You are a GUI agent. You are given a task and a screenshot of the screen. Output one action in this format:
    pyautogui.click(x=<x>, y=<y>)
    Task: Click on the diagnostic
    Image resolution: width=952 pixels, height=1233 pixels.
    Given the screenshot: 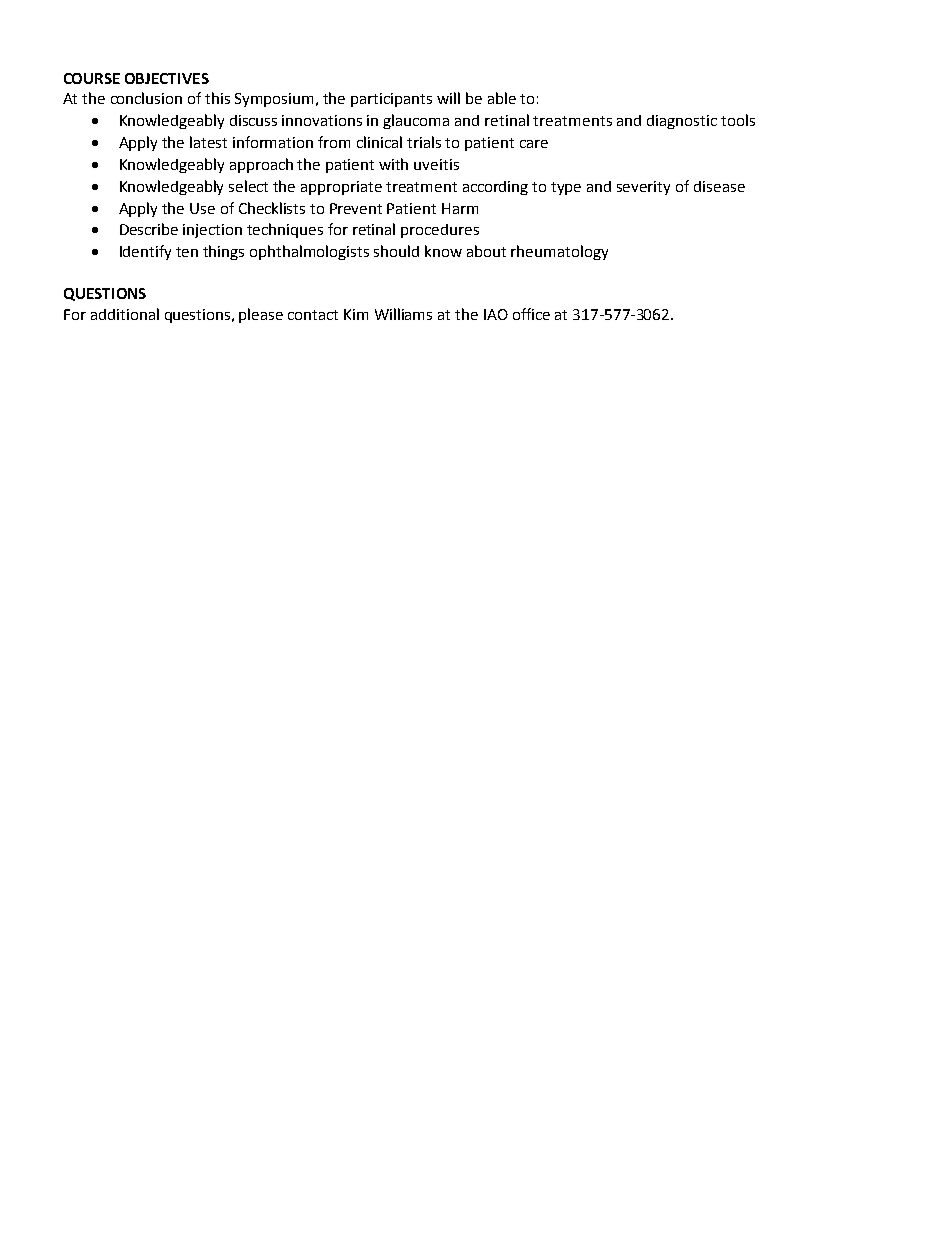 What is the action you would take?
    pyautogui.click(x=682, y=122)
